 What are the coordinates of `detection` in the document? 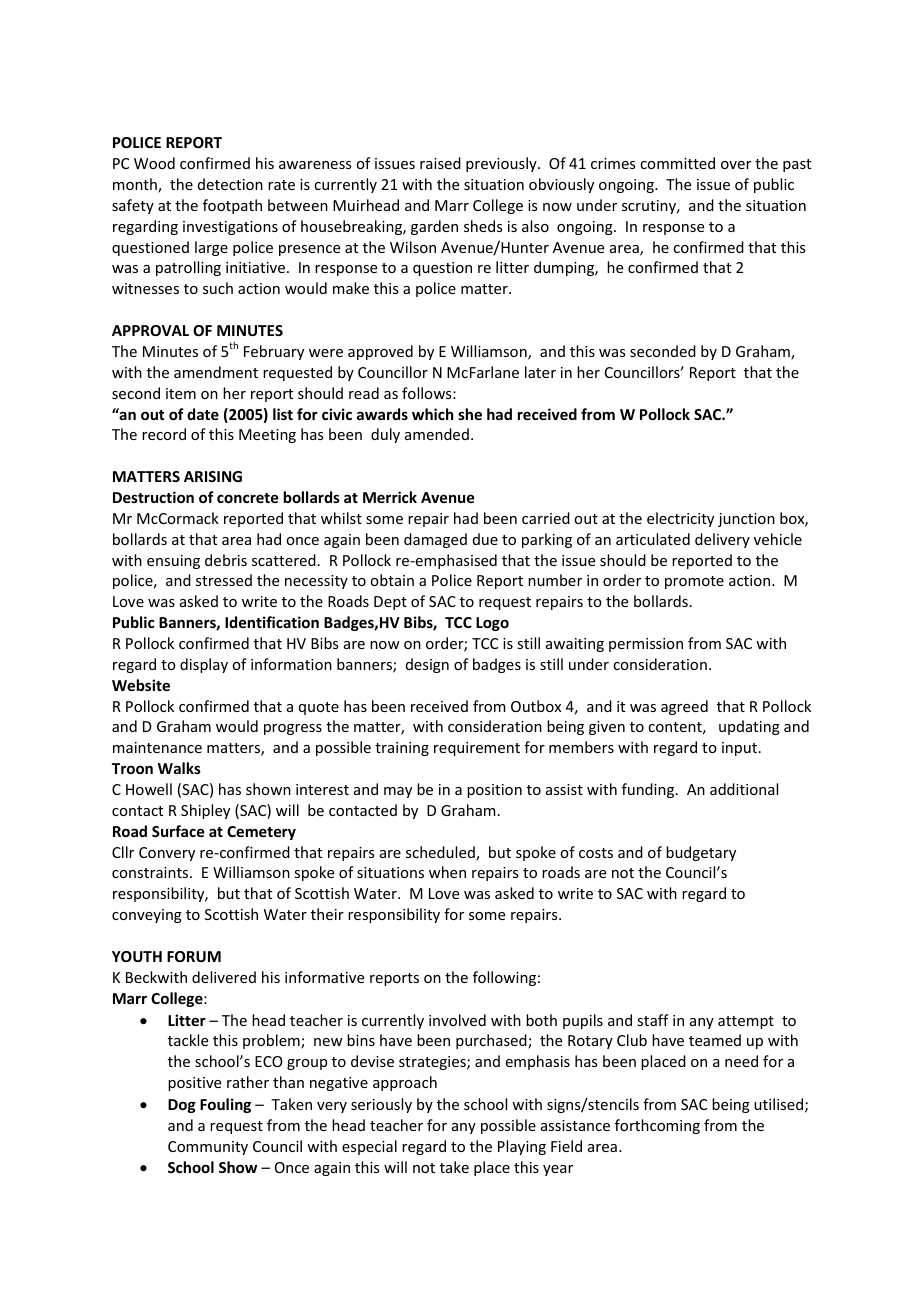 It's located at (230, 184).
